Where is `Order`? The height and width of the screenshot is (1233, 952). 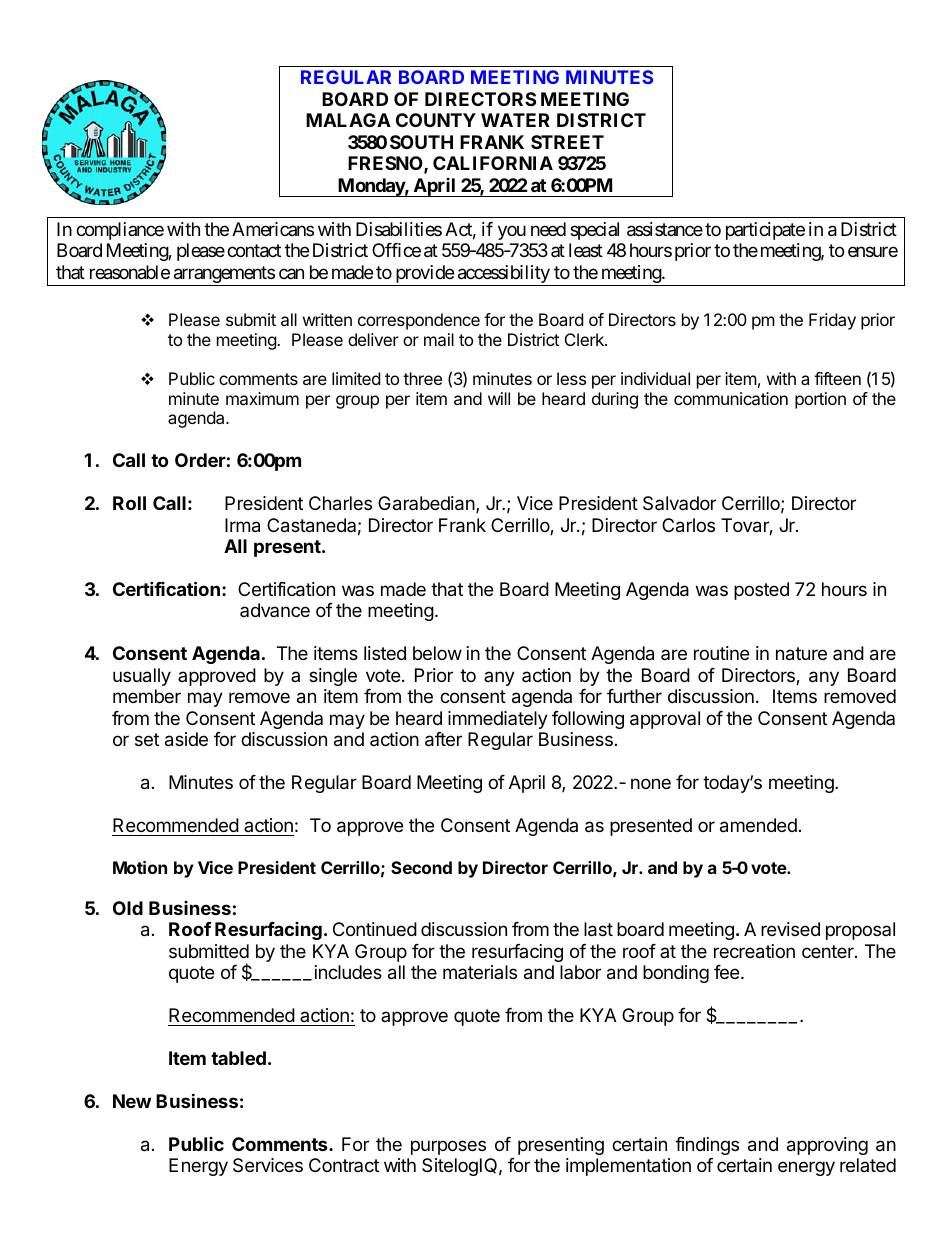
Order is located at coordinates (200, 460).
